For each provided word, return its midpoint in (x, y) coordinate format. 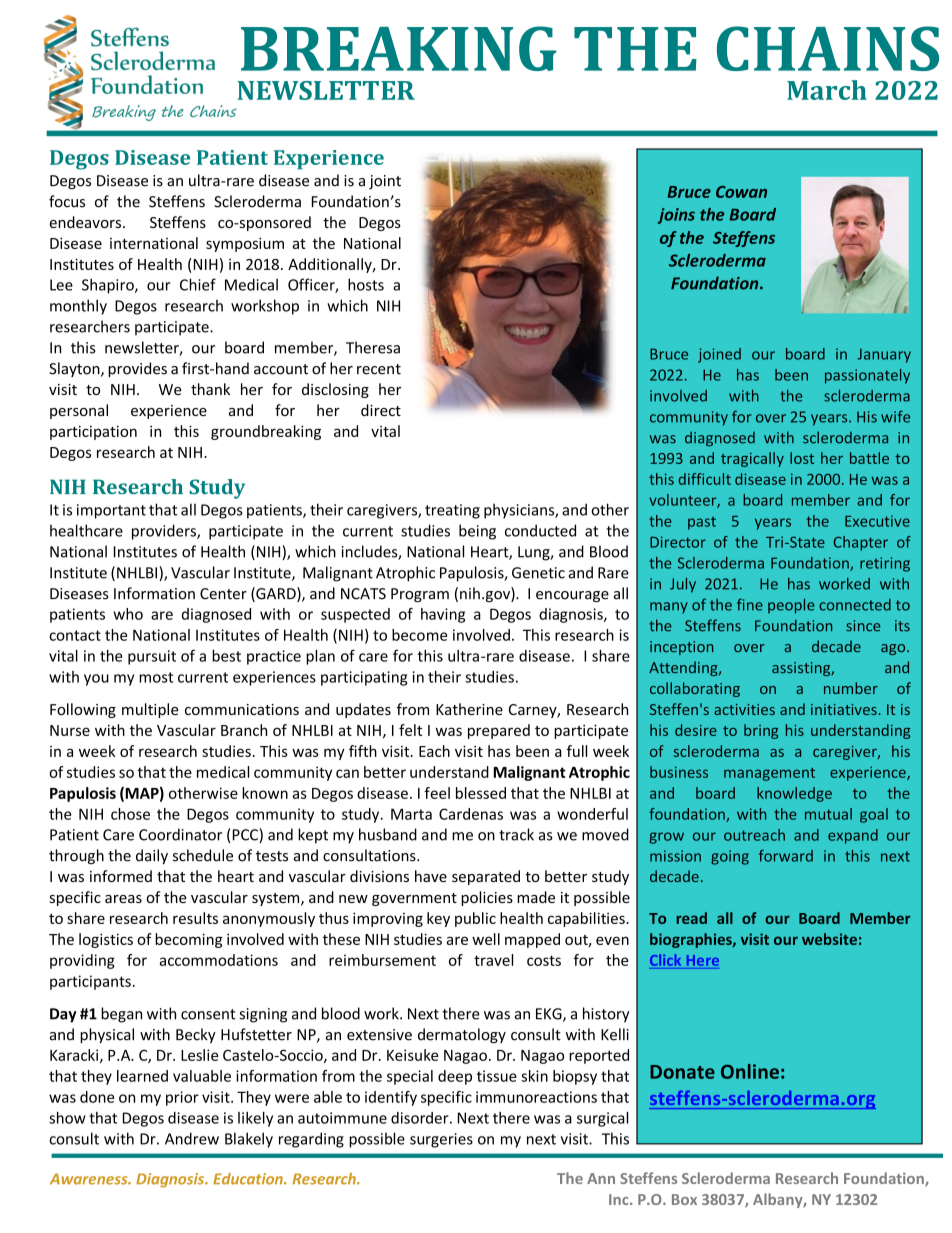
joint (385, 182)
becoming (188, 940)
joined (719, 355)
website (829, 939)
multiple (150, 710)
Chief (198, 284)
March (827, 90)
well (486, 939)
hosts (366, 284)
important (111, 511)
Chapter (861, 543)
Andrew (192, 1138)
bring (761, 731)
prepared (499, 731)
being (477, 532)
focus (67, 201)
